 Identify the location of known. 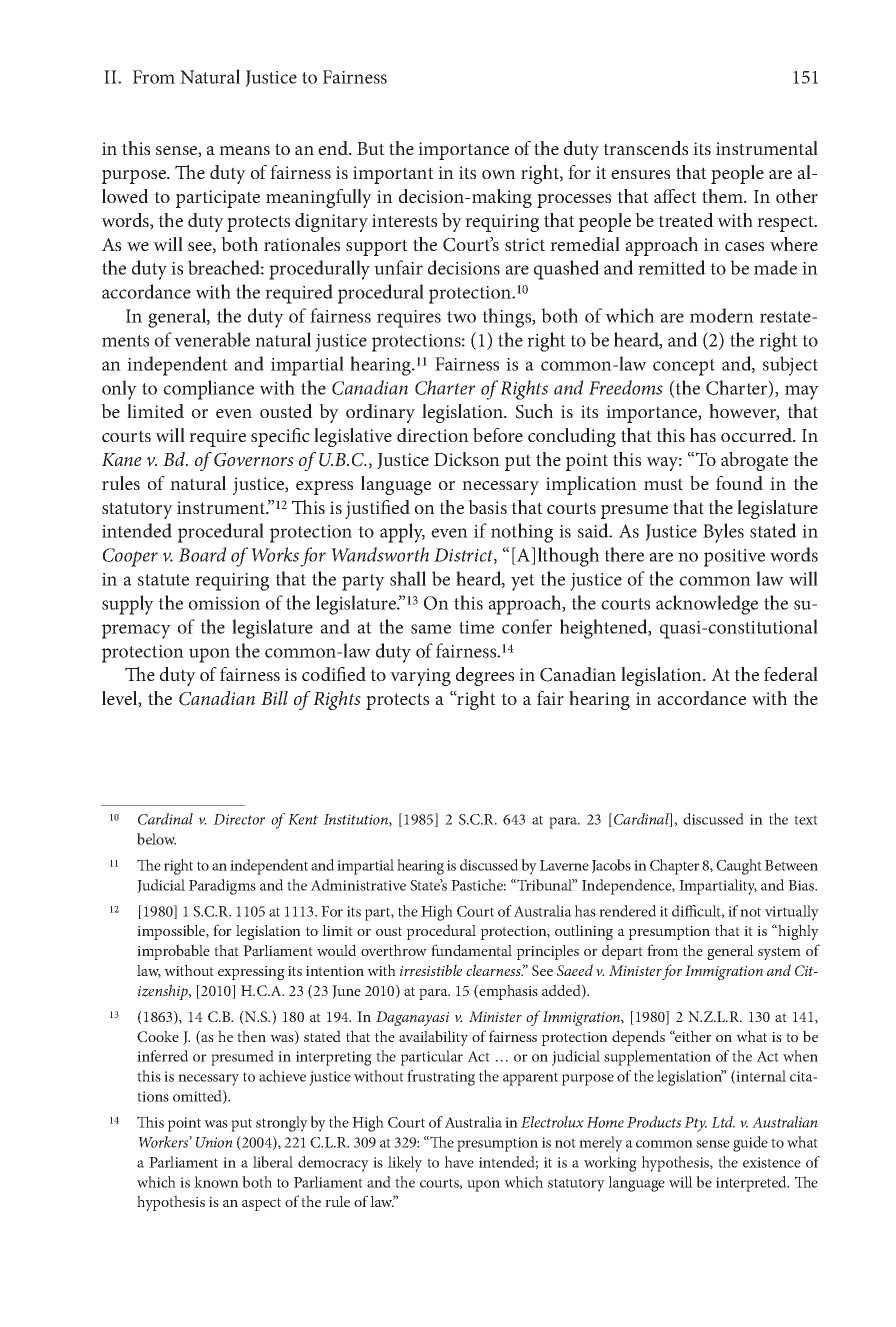
(216, 1182).
